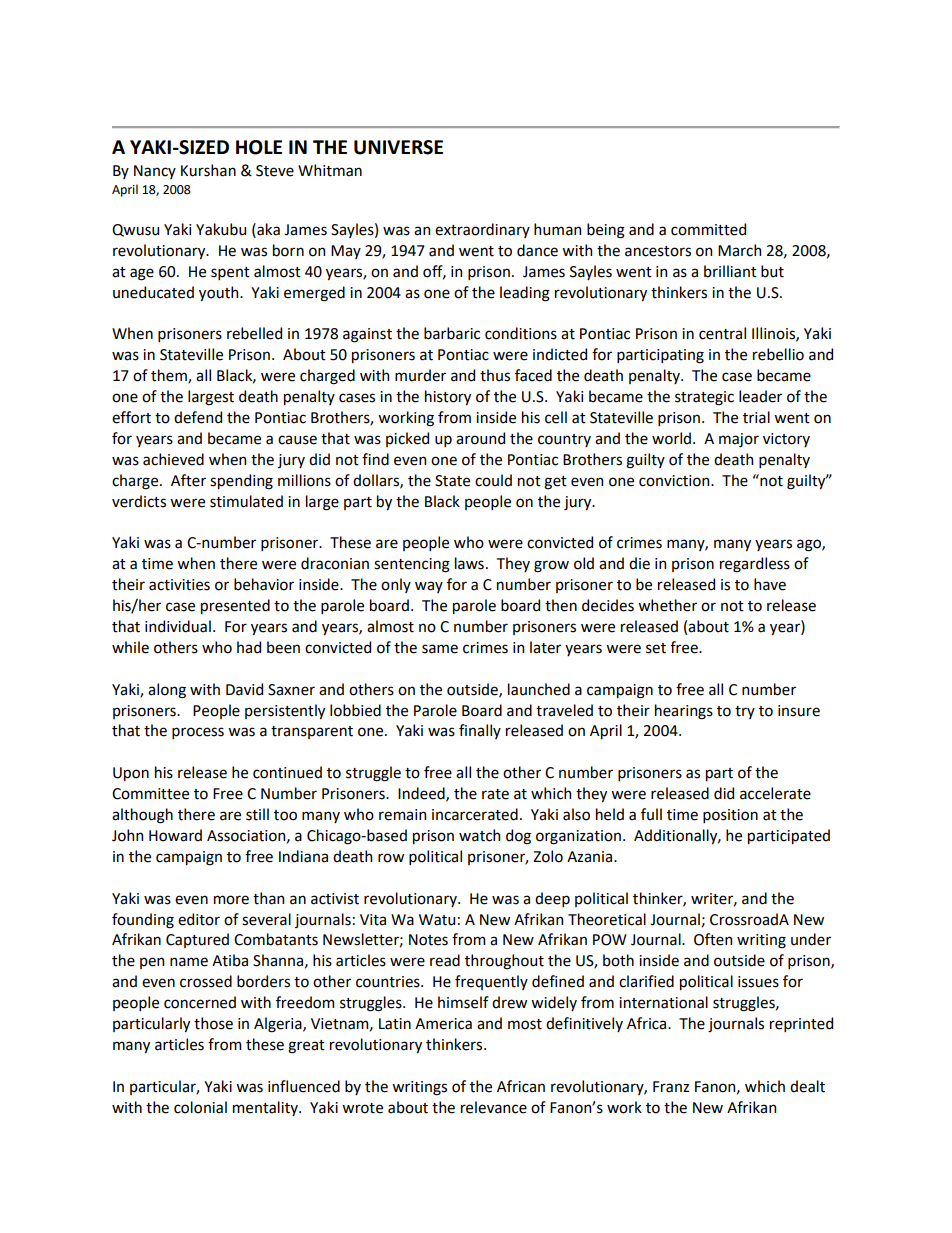 This image has width=952, height=1233. I want to click on individual, so click(178, 626).
